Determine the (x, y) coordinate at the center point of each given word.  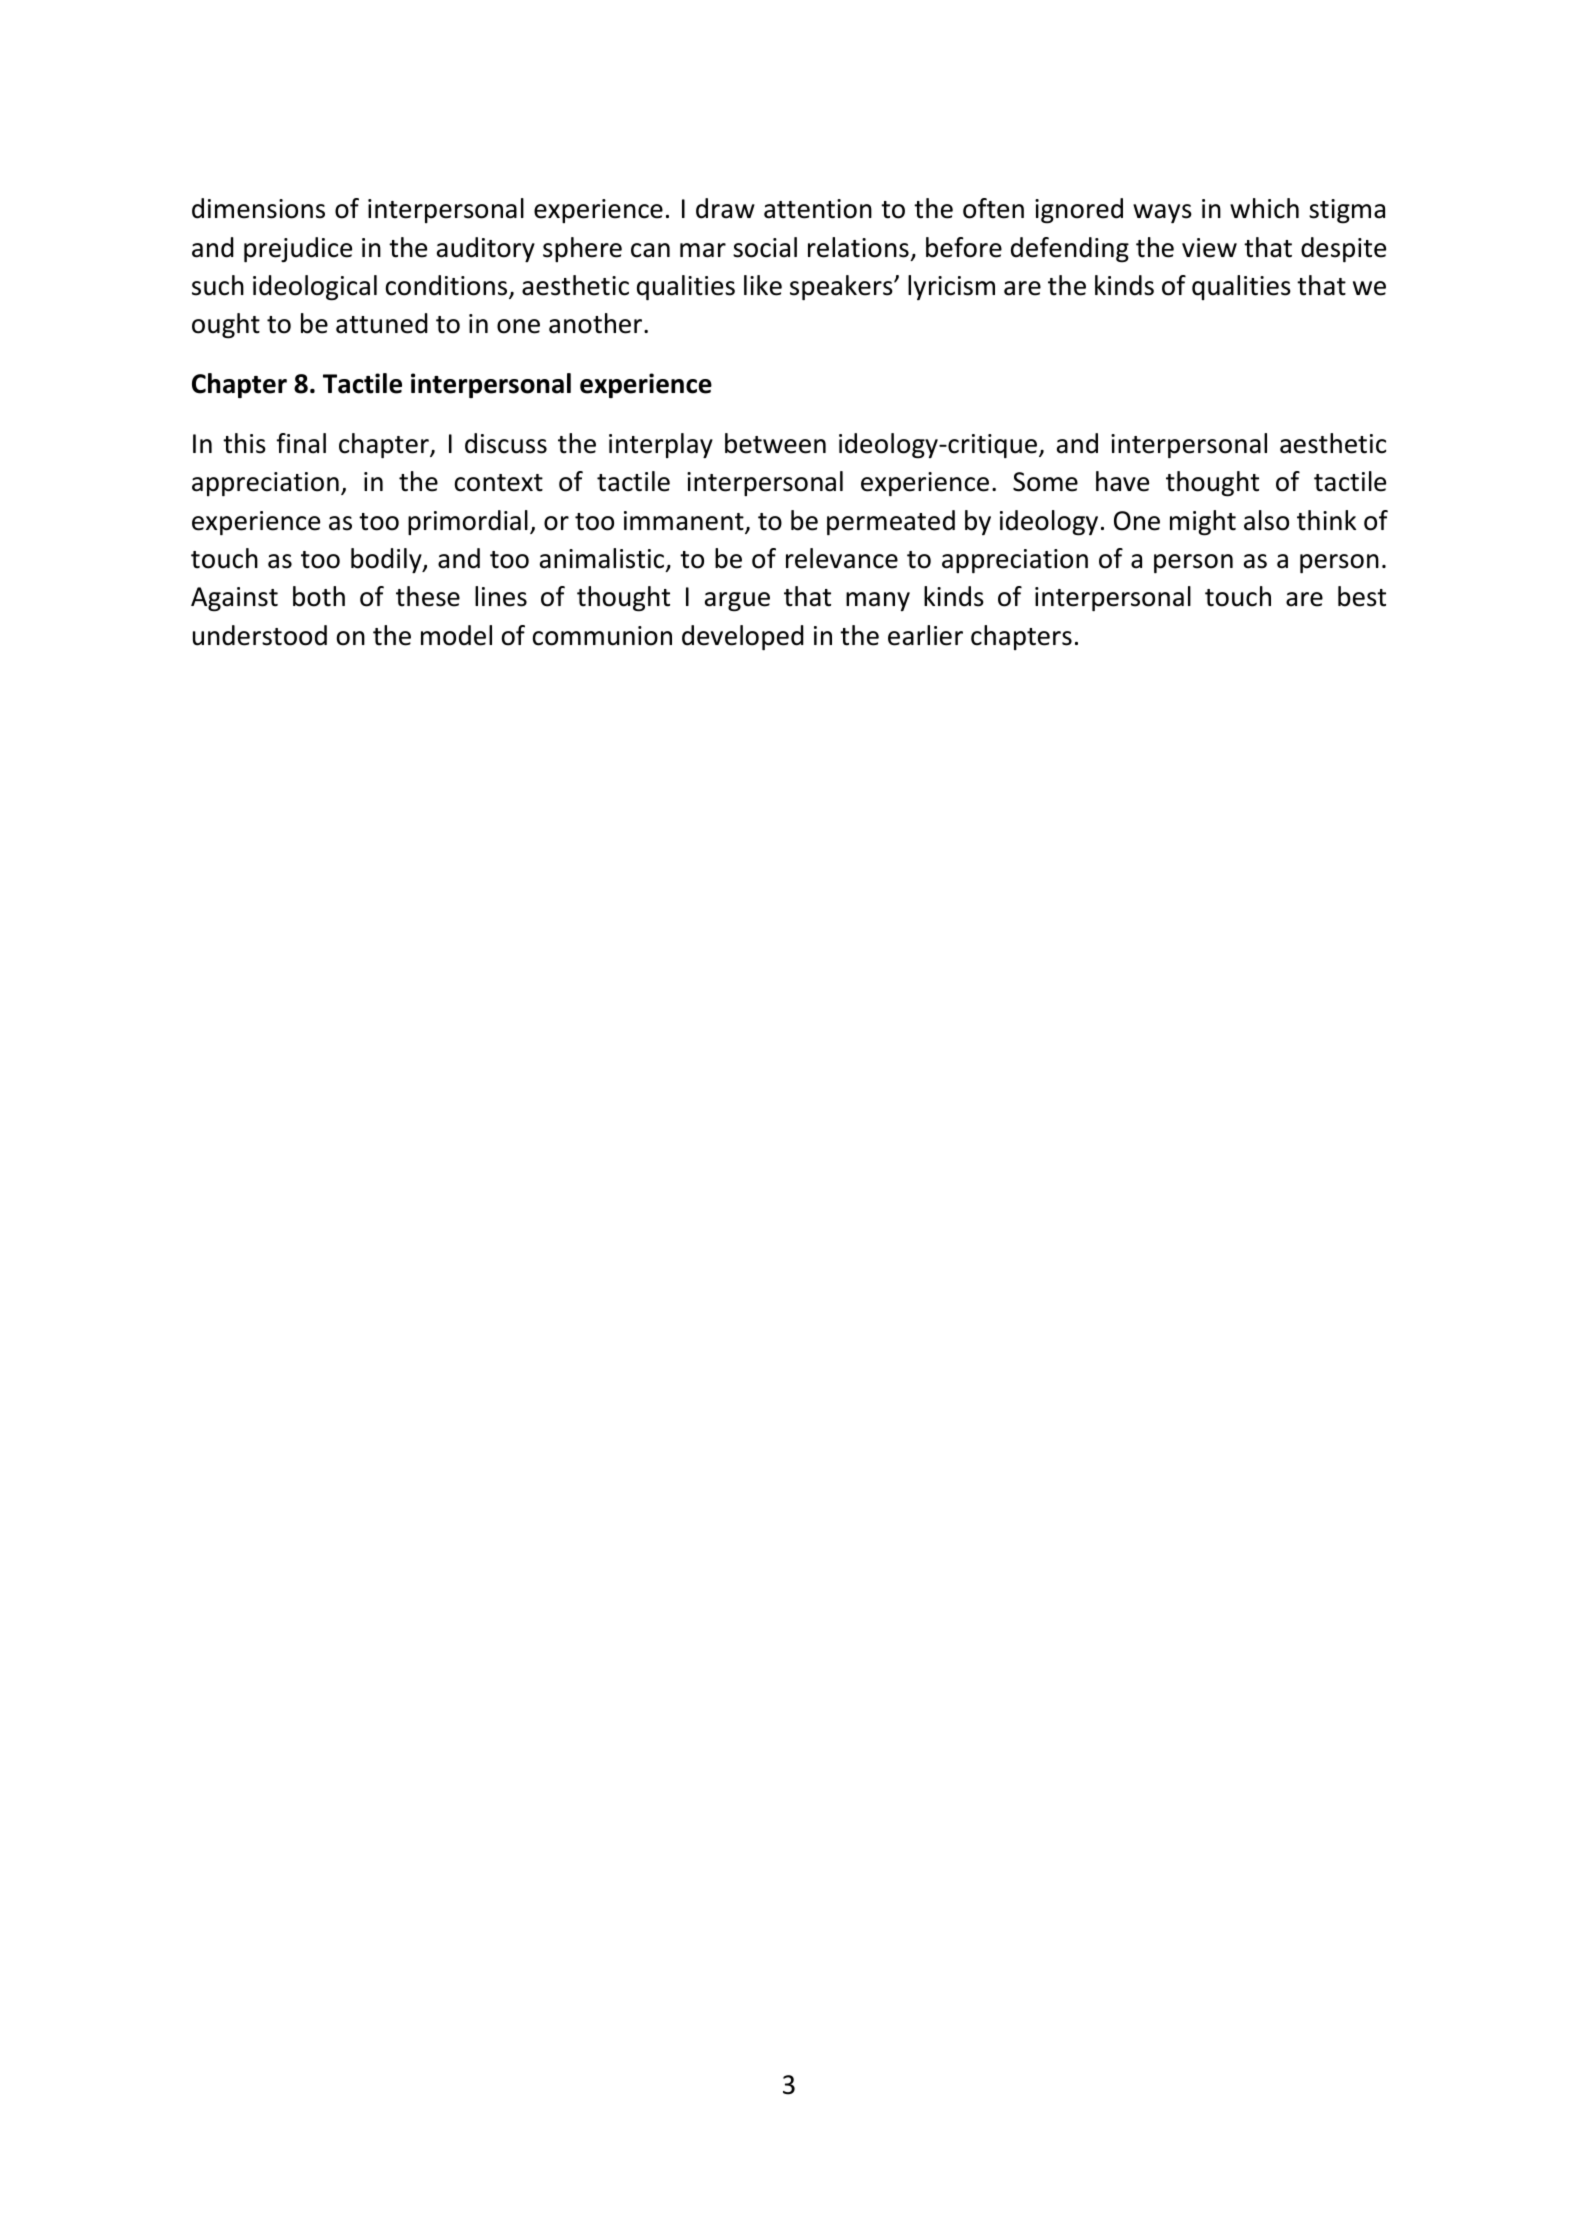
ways (1162, 213)
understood (260, 635)
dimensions (258, 208)
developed (743, 637)
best (1362, 596)
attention (818, 209)
